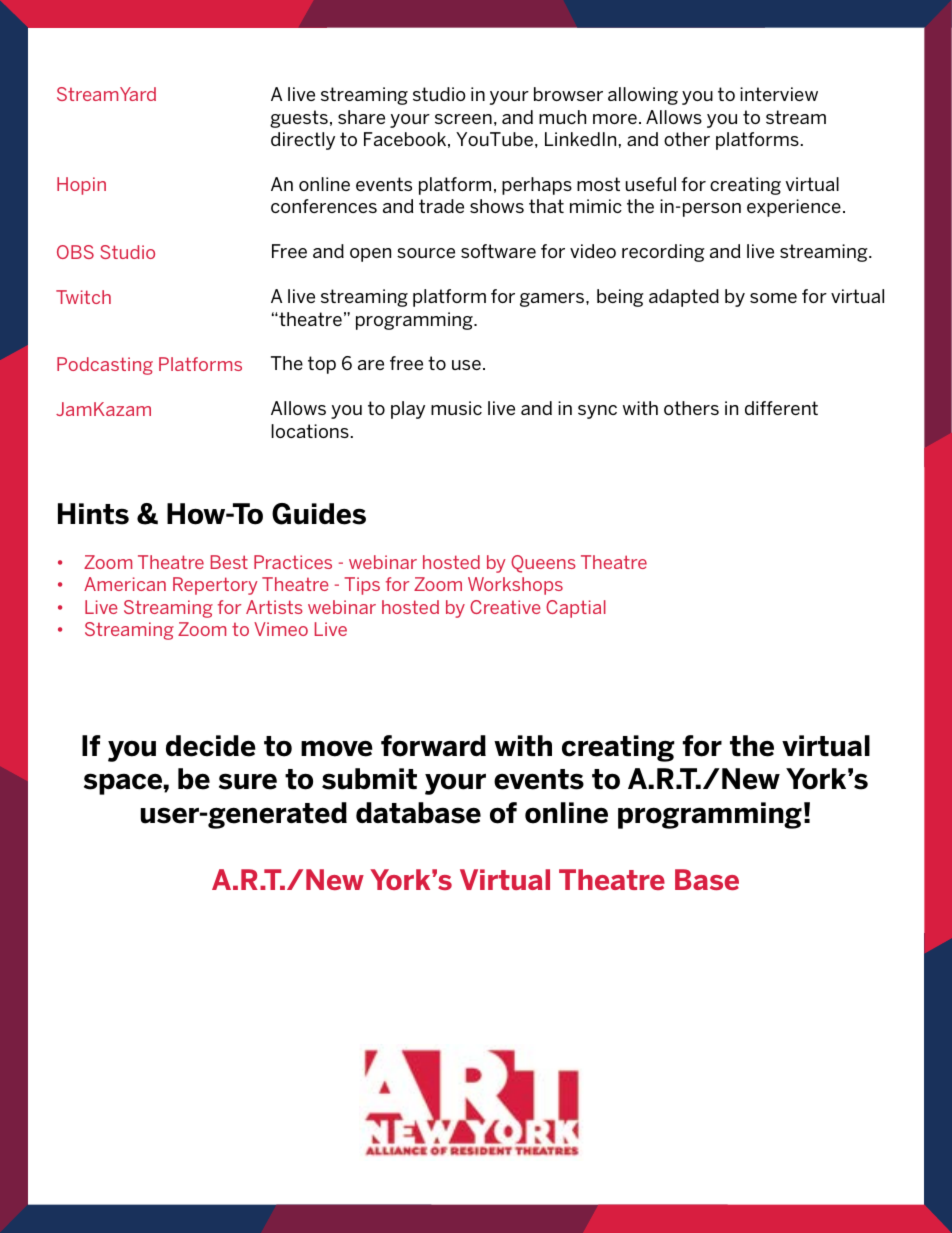 This page has height=1233, width=952. Describe the element at coordinates (781, 408) in the page. I see `different` at that location.
